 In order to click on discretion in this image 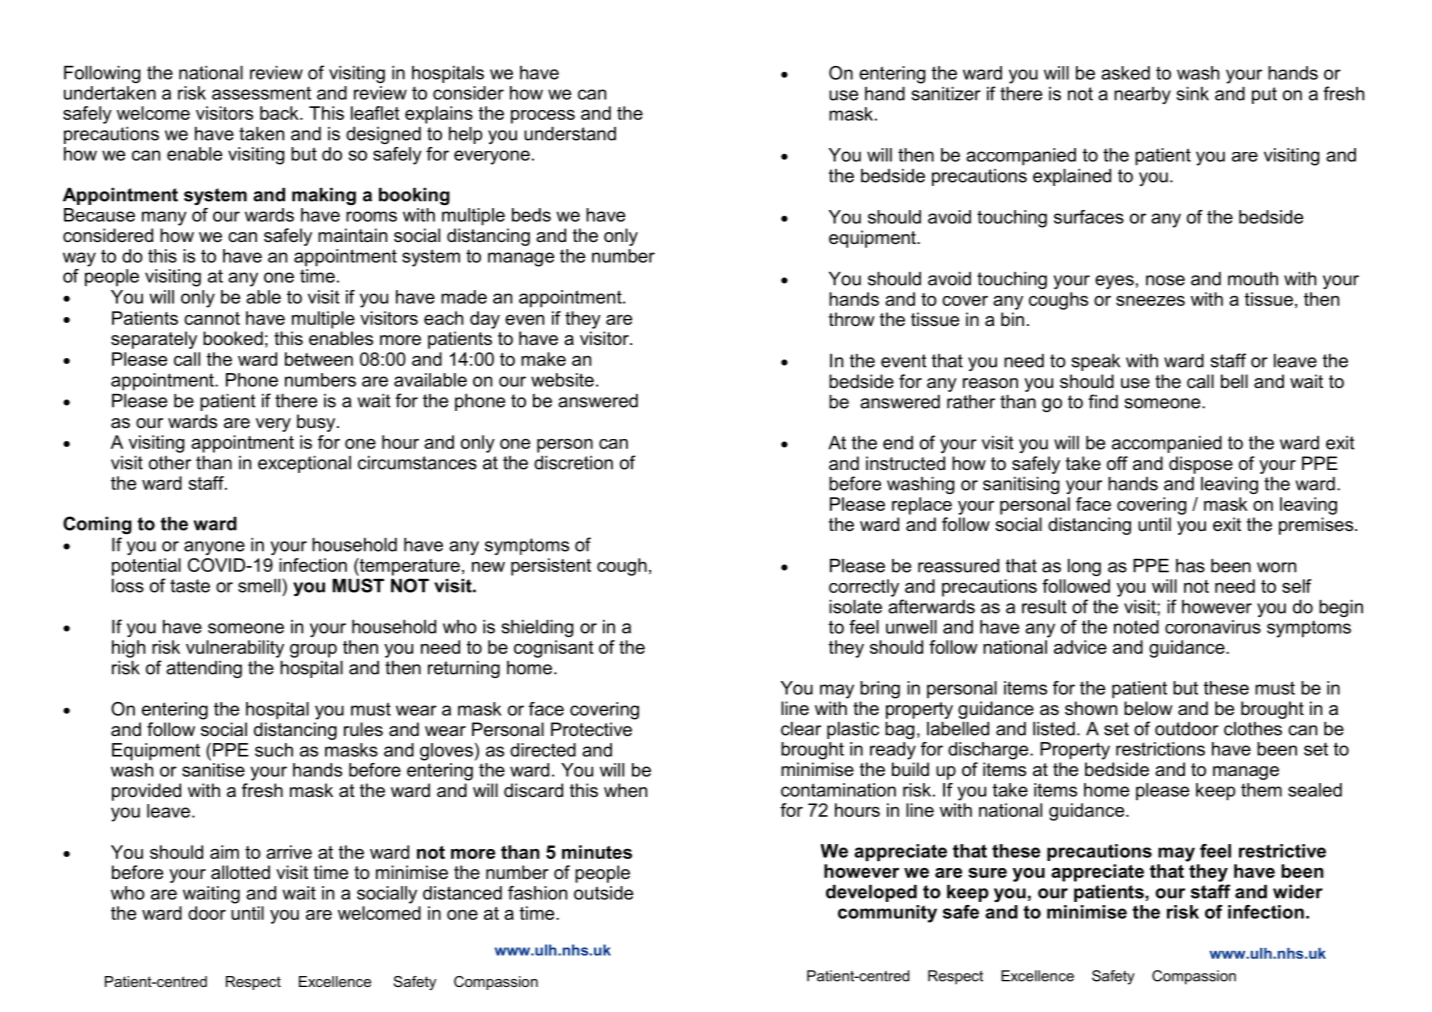, I will do `click(573, 463)`.
